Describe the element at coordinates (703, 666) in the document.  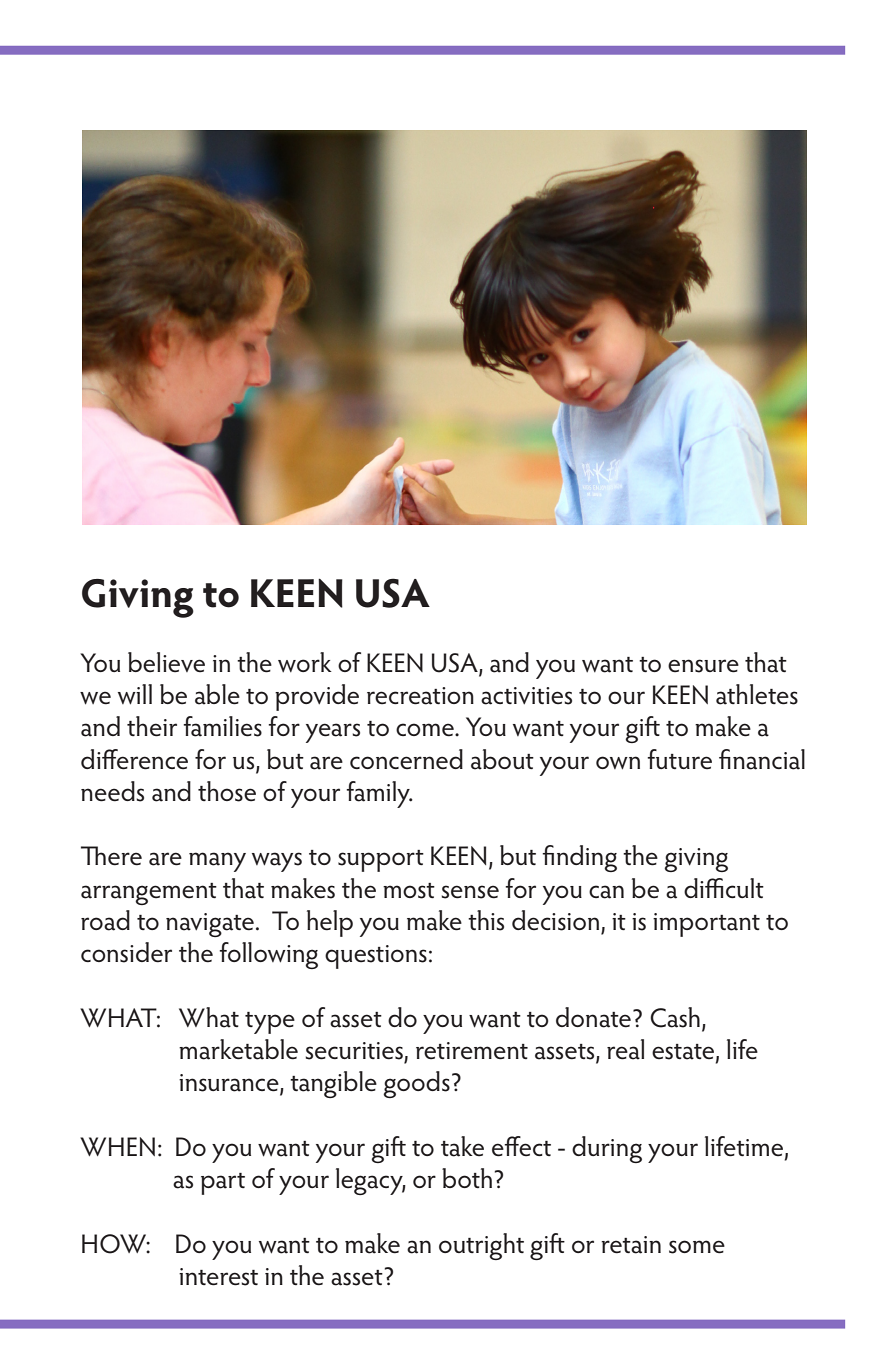
I see `ensure` at that location.
